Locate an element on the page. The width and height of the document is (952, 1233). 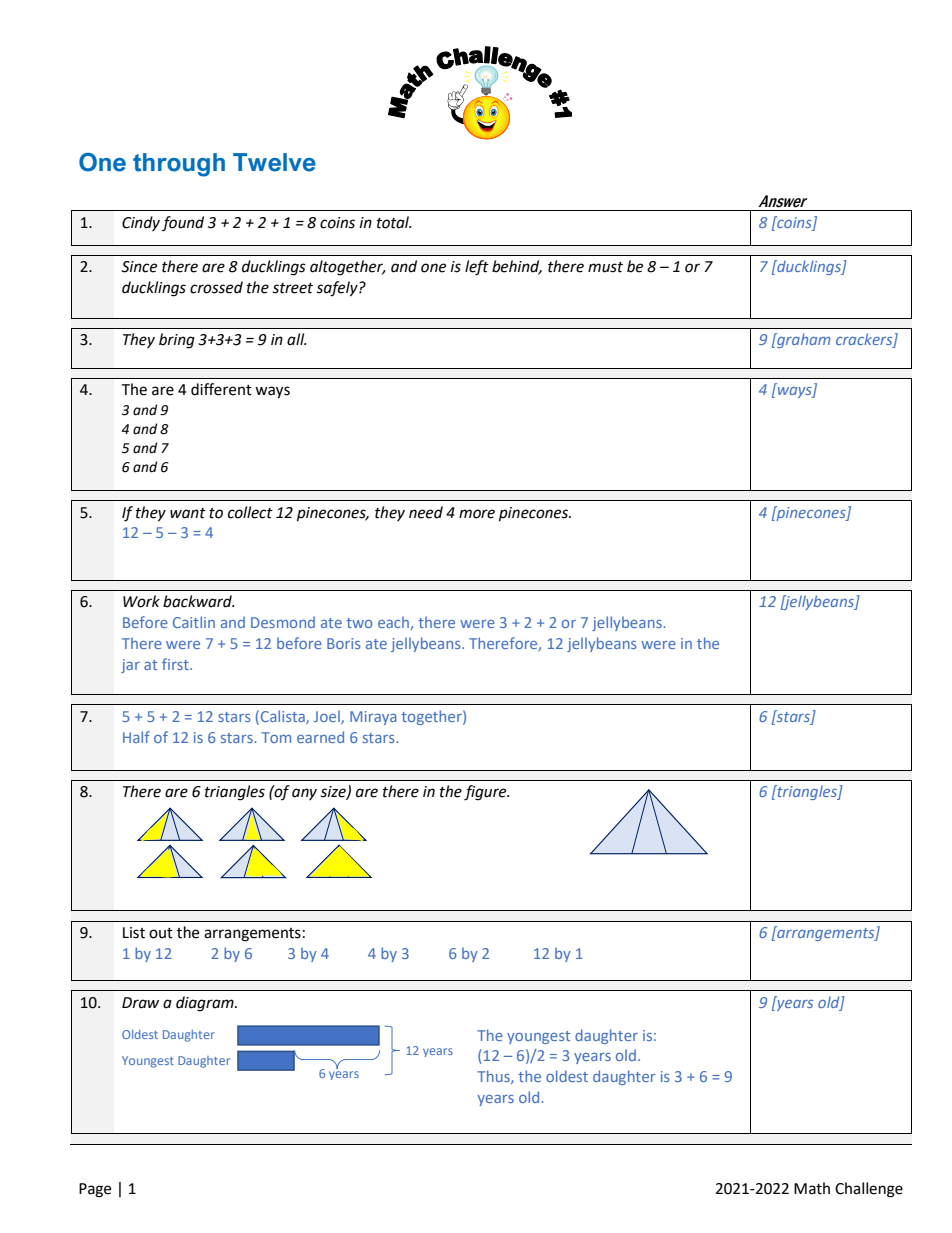
through is located at coordinates (179, 165).
